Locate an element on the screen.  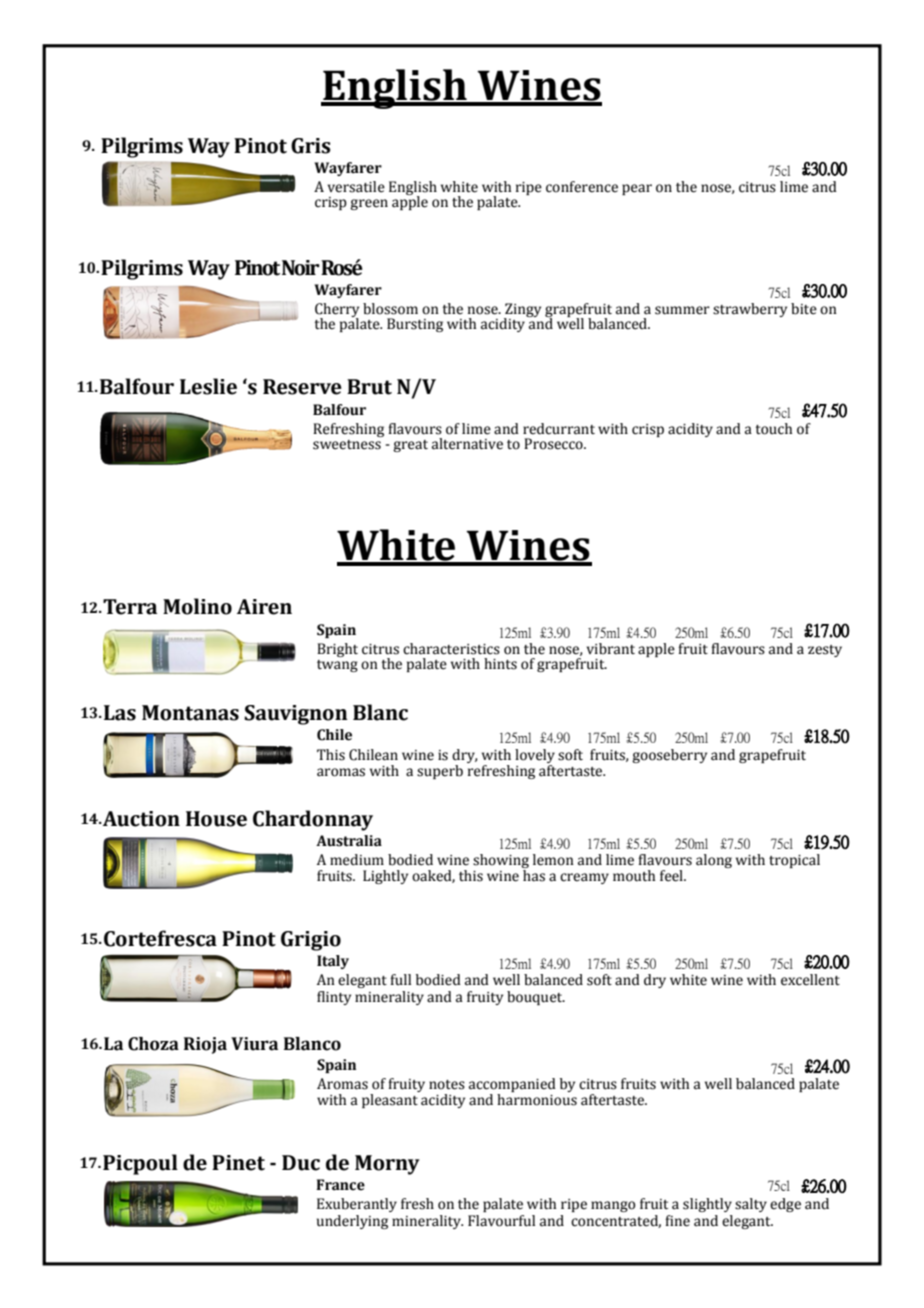
Grigio is located at coordinates (311, 941).
